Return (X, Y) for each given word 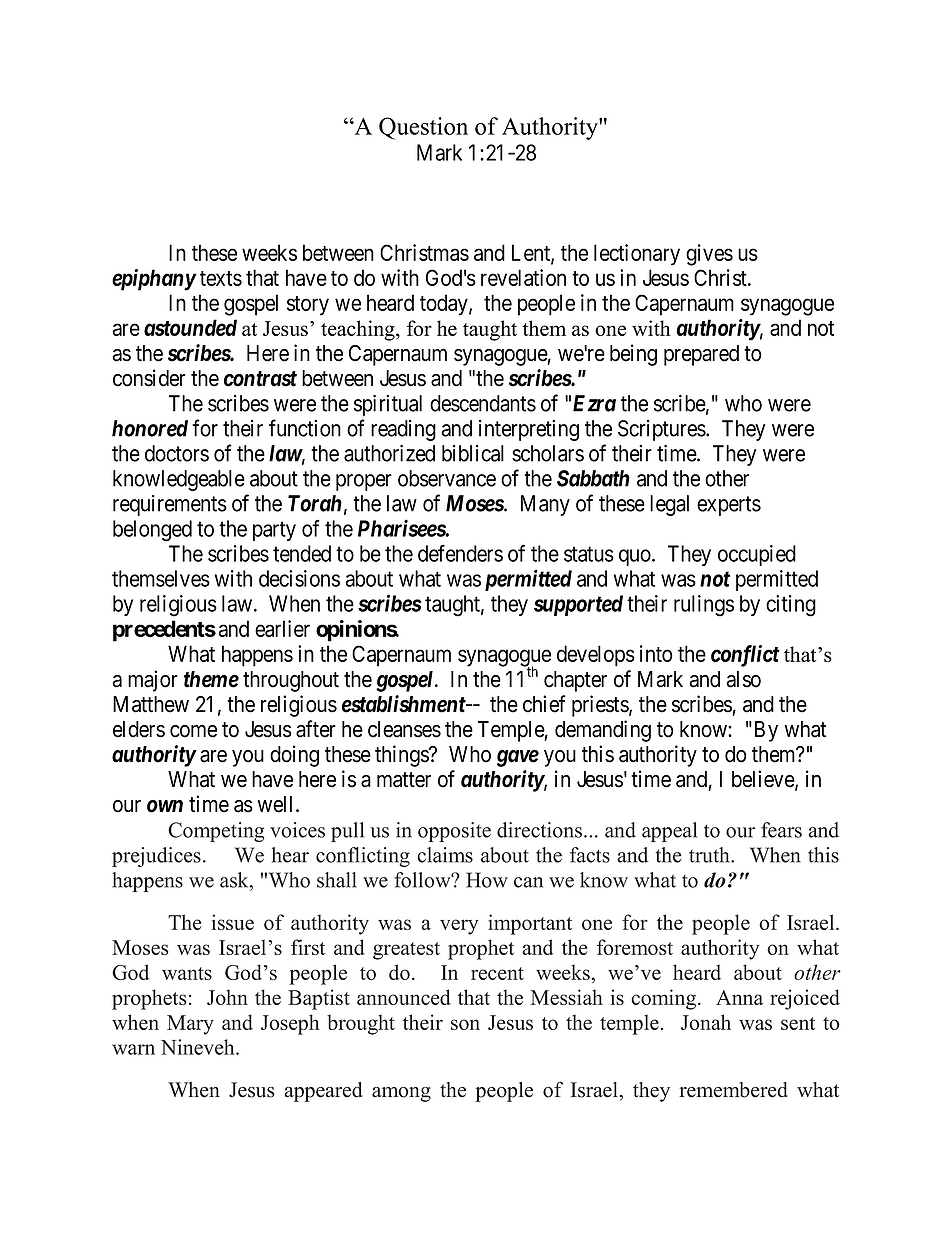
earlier (282, 628)
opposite (454, 832)
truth (710, 855)
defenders (460, 553)
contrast (260, 379)
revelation (523, 277)
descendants (483, 403)
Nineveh (199, 1047)
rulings (704, 606)
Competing (216, 832)
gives (709, 255)
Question (423, 128)
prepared (701, 355)
